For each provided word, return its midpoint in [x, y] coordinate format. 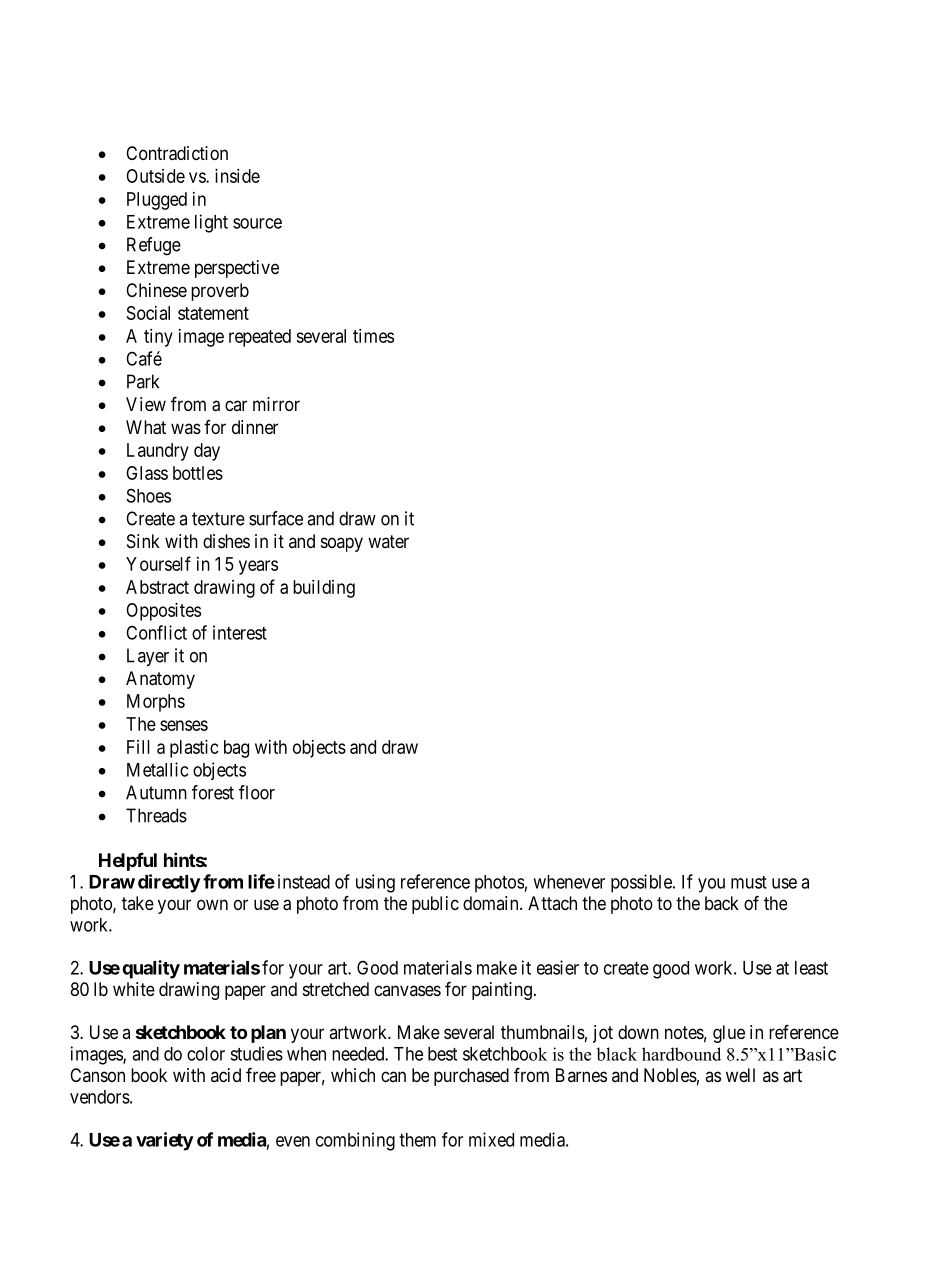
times [373, 336]
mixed [491, 1139]
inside [237, 176]
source [257, 223]
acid [226, 1075]
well [740, 1075]
